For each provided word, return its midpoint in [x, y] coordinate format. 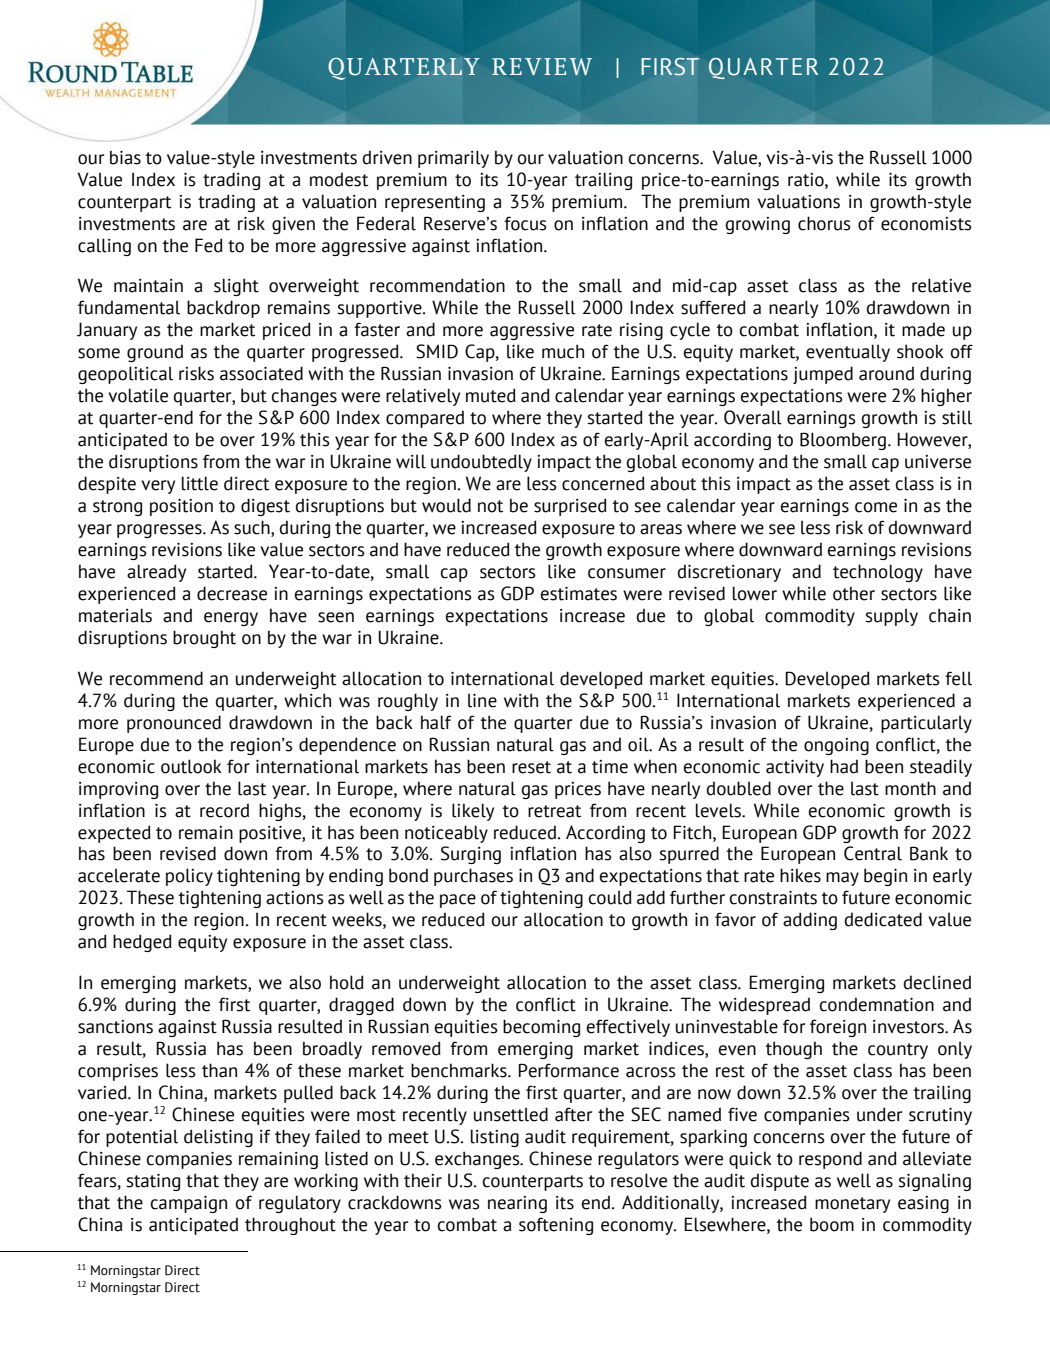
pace [458, 901]
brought [204, 639]
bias [125, 157]
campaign [189, 1204]
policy [189, 877]
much [563, 351]
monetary [852, 1205]
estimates [579, 594]
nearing [517, 1204]
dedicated [883, 919]
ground [155, 353]
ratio [807, 180]
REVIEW [542, 66]
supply [891, 617]
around [886, 373]
